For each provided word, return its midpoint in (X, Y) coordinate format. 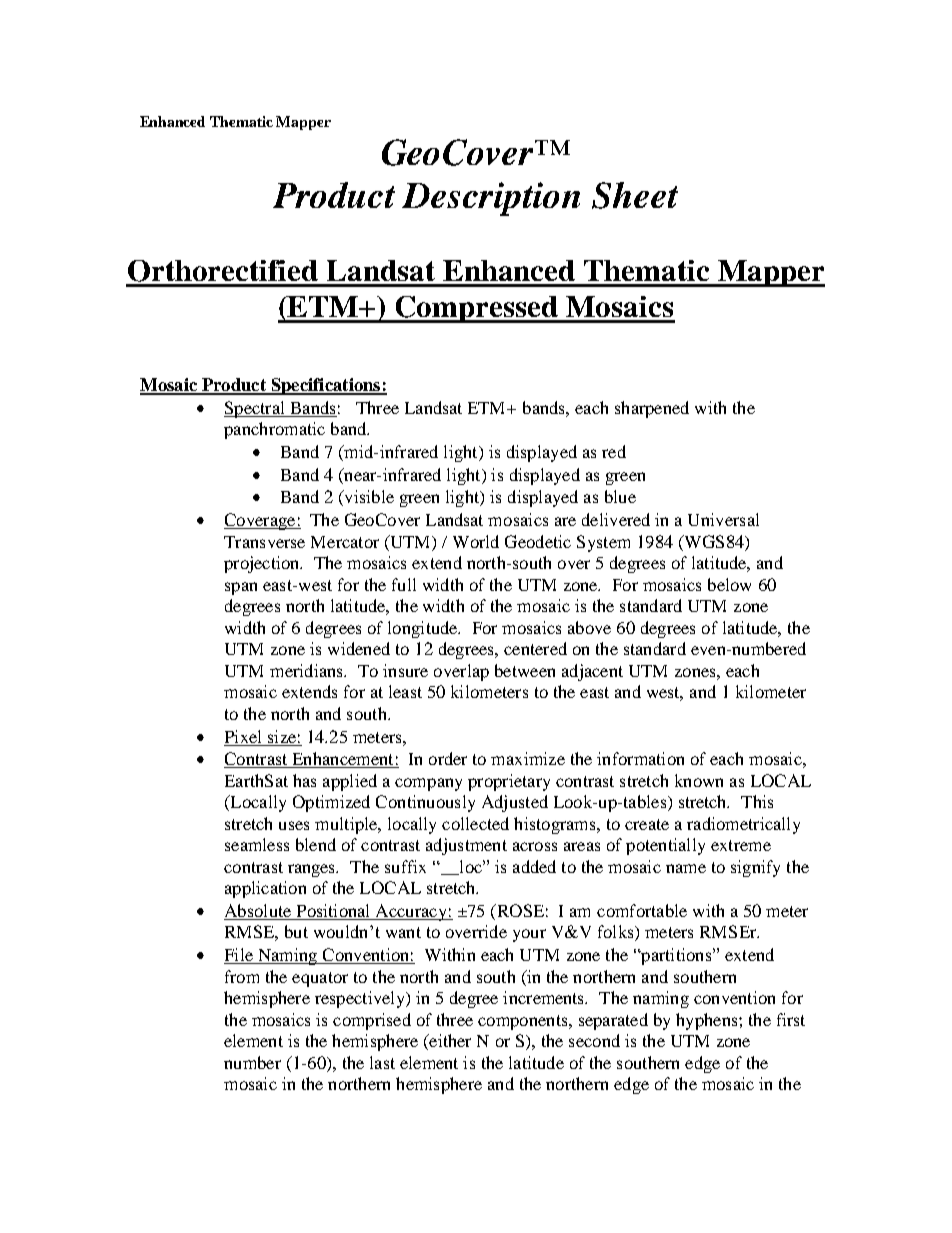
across (535, 846)
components (524, 1022)
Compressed (477, 309)
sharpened (652, 409)
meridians (307, 670)
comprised (372, 1021)
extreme (741, 845)
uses (294, 825)
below (729, 584)
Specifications (326, 386)
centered (535, 648)
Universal (723, 519)
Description (491, 199)
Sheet (635, 195)
